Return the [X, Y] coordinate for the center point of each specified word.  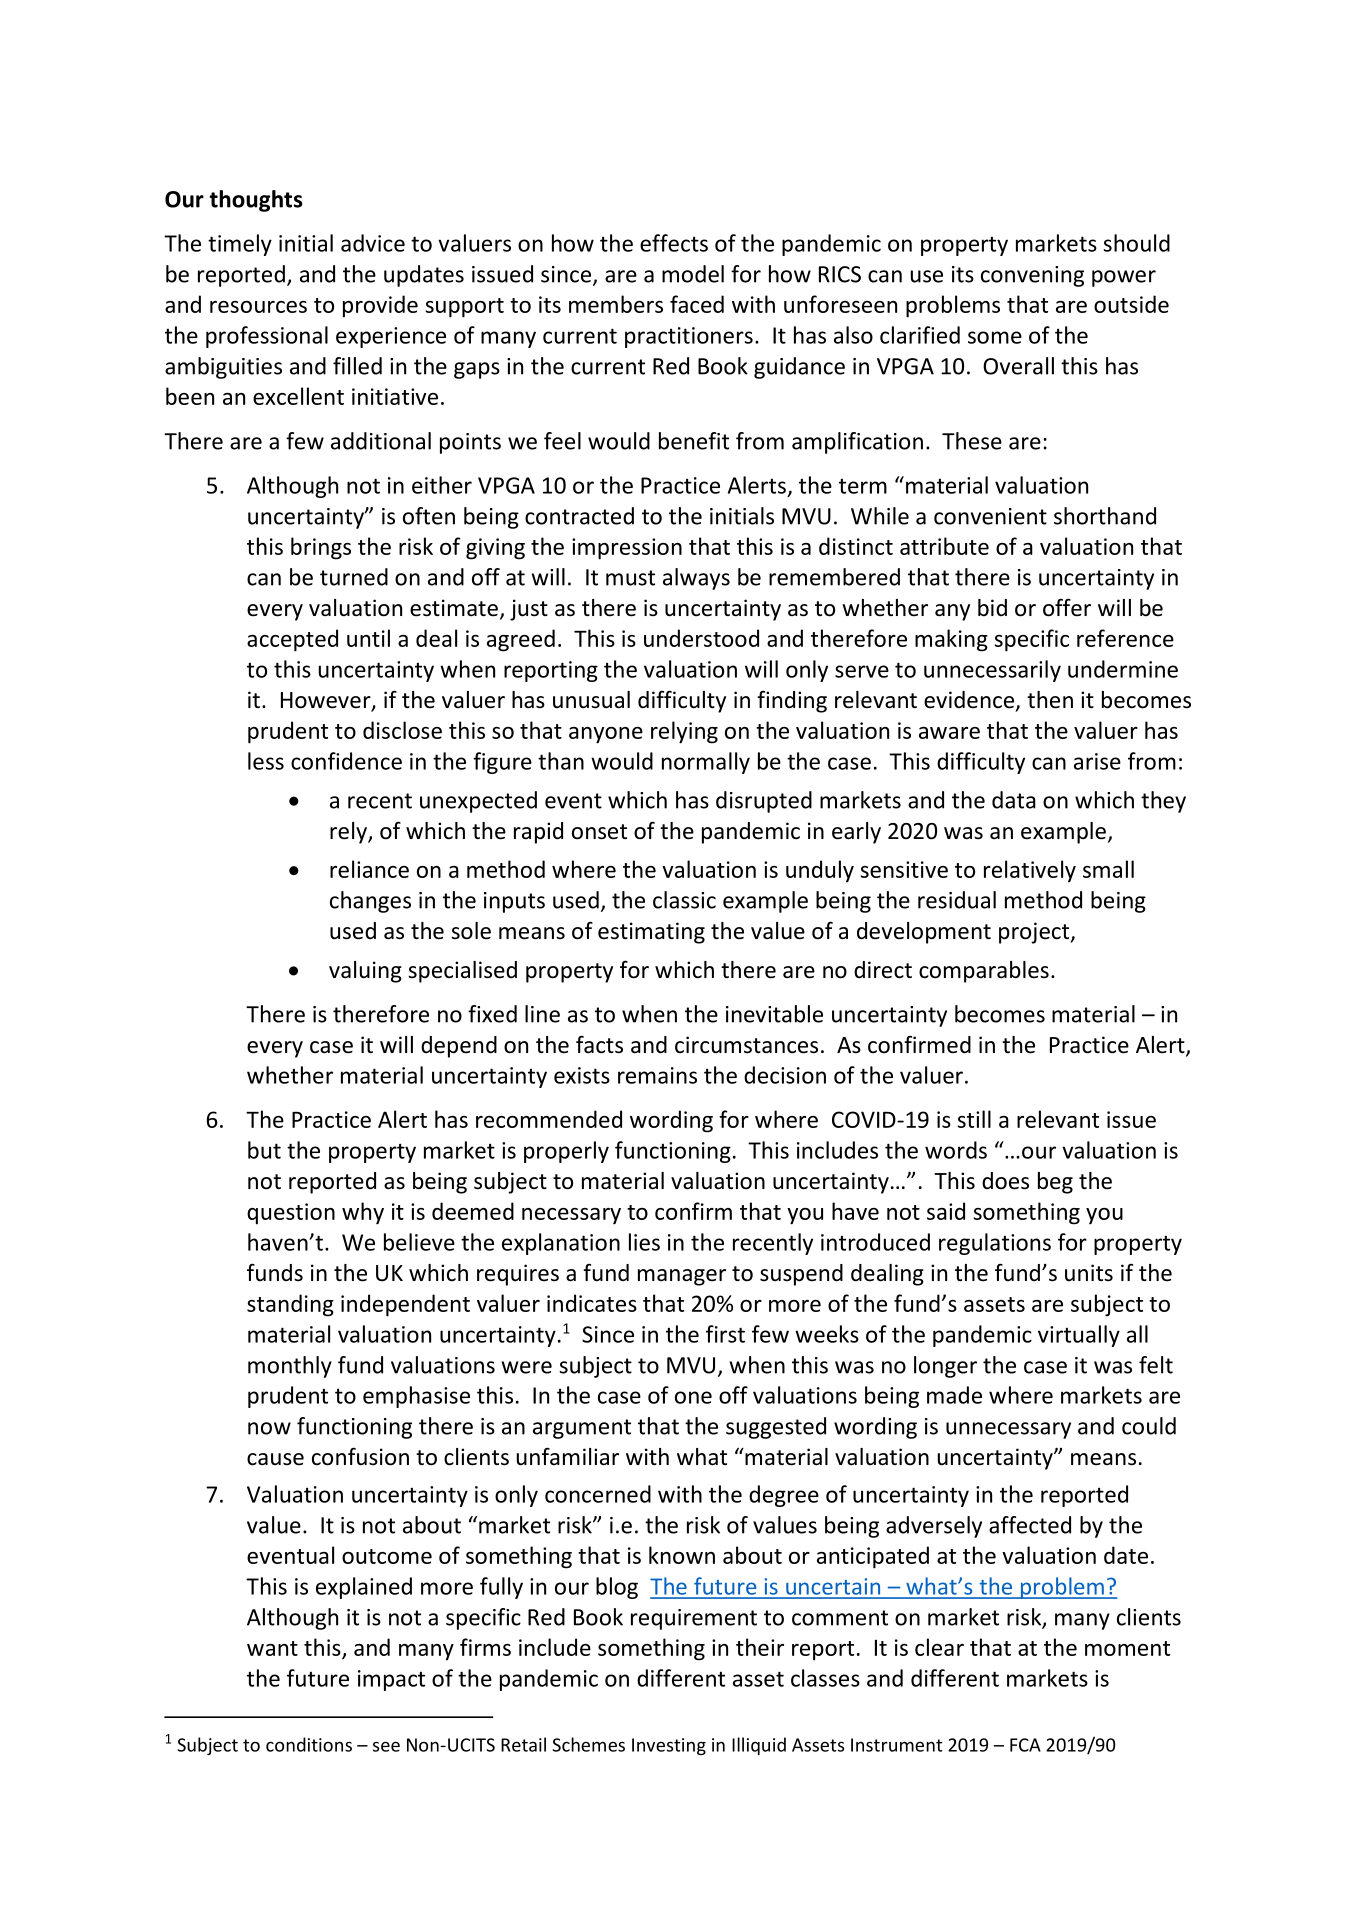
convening [1032, 276]
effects [674, 243]
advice [373, 243]
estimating [651, 933]
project [1035, 933]
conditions [309, 1744]
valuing [365, 972]
